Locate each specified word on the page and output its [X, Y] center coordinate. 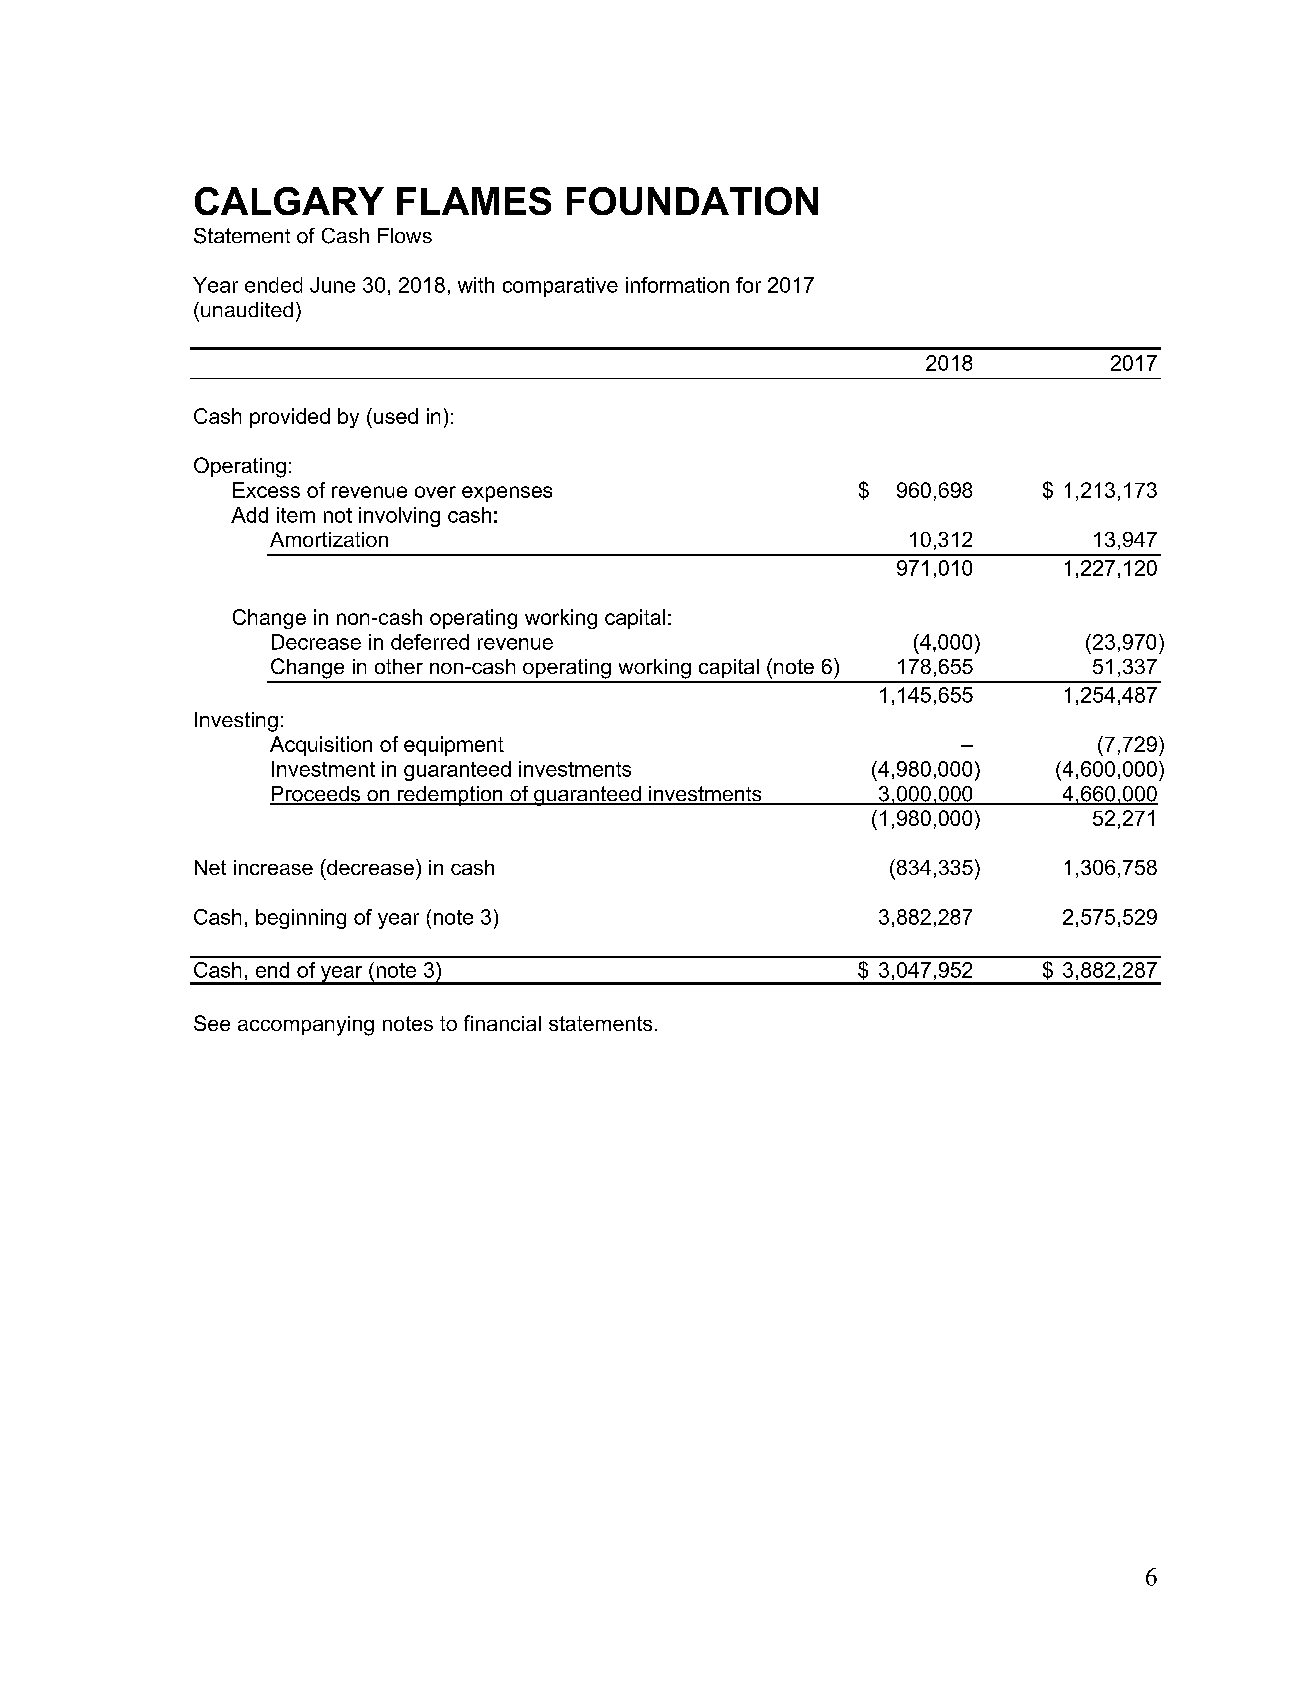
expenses [507, 494]
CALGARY [289, 201]
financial [502, 1023]
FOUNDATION [692, 201]
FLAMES [474, 201]
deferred [430, 642]
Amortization [329, 539]
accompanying [306, 1026]
